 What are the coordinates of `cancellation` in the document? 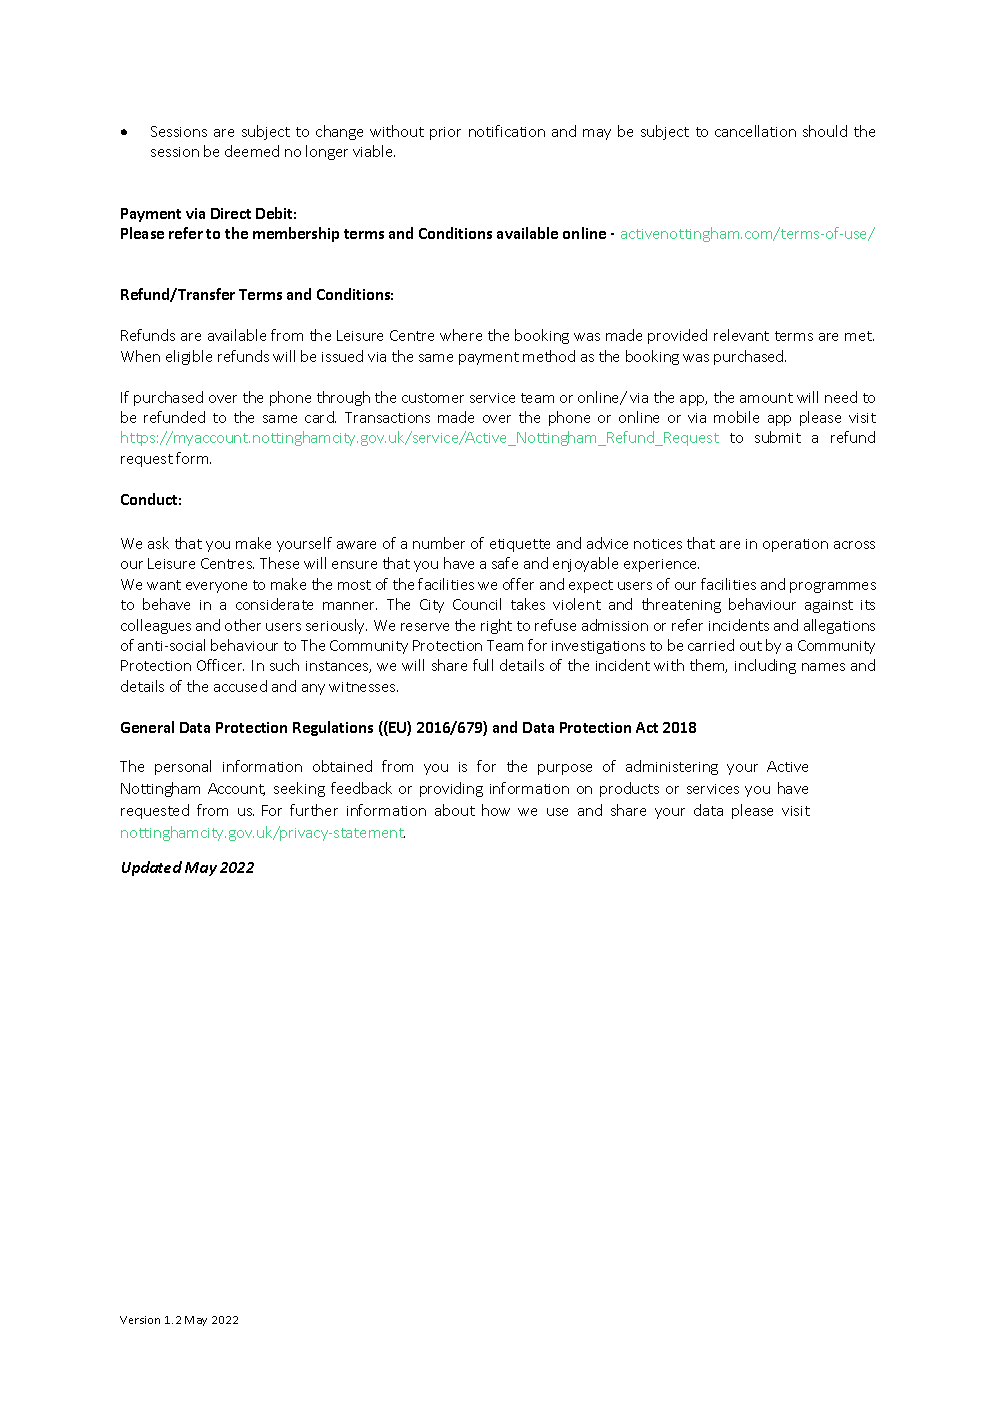 It's located at (755, 131).
